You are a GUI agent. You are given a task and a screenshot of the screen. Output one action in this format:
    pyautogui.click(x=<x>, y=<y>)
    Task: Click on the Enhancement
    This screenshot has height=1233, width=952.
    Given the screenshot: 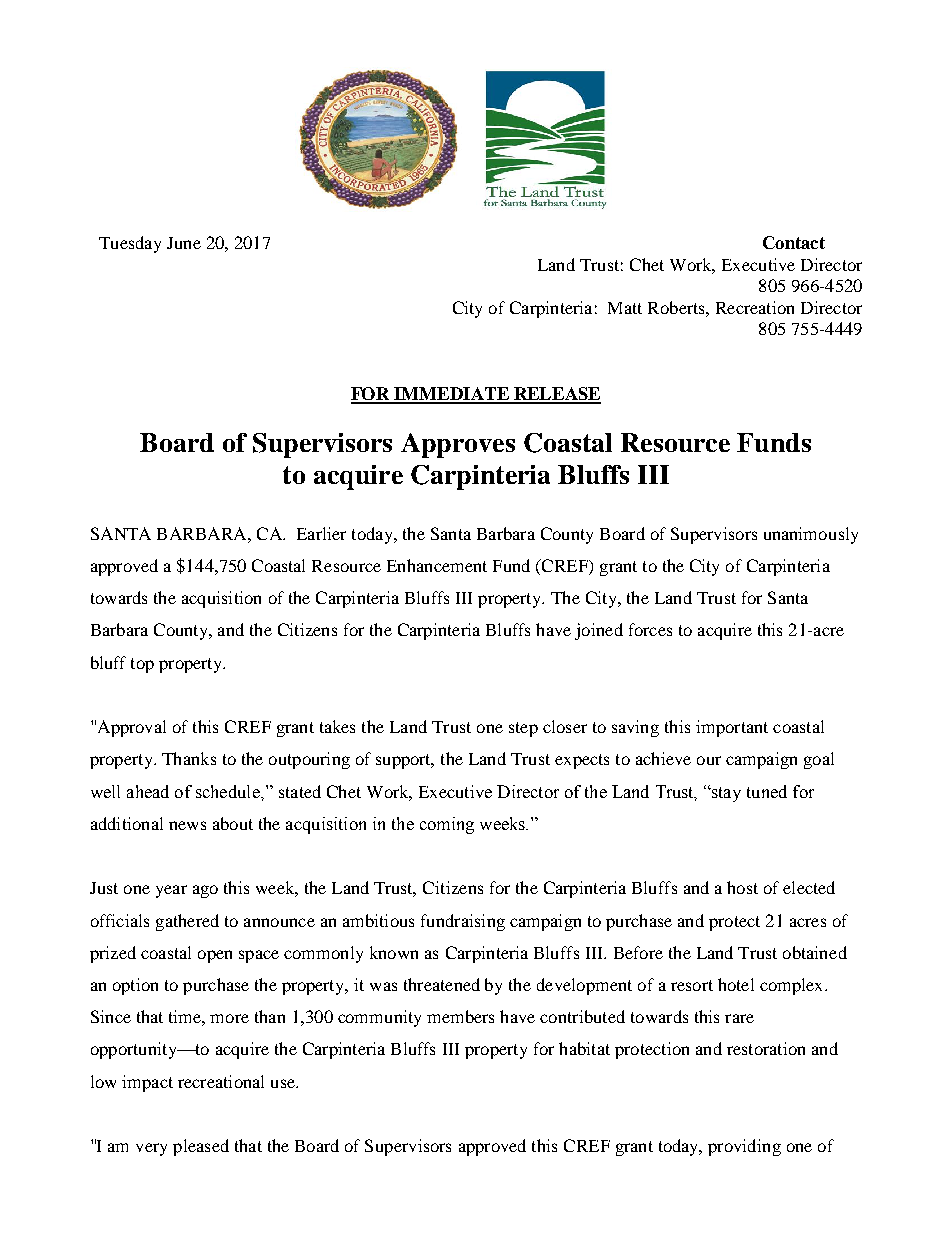 What is the action you would take?
    pyautogui.click(x=437, y=565)
